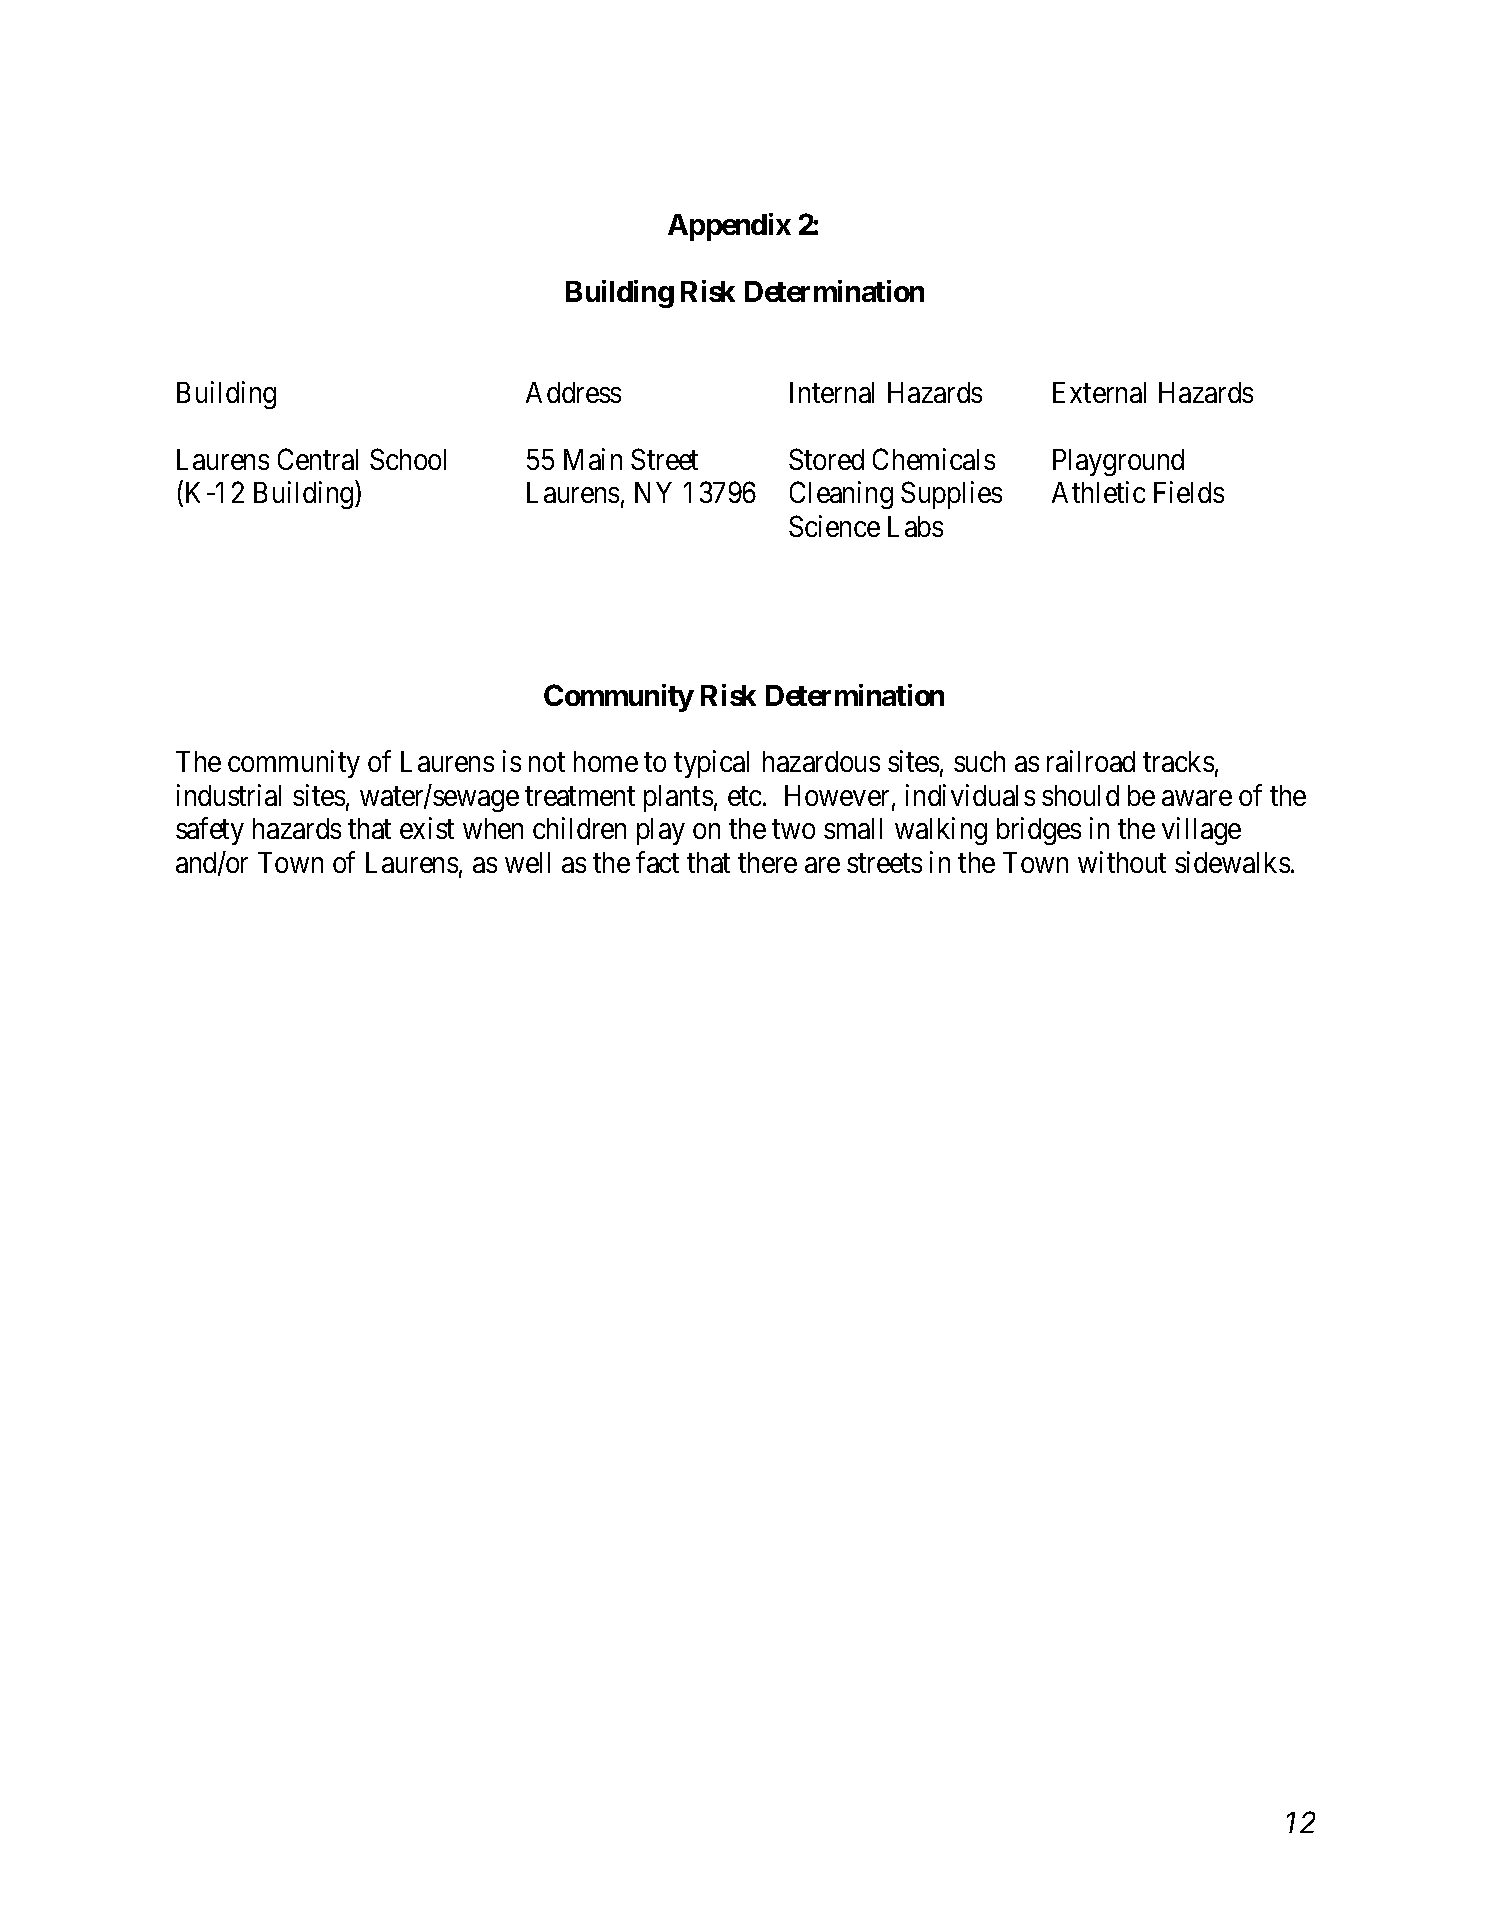 The image size is (1489, 1928). What do you see at coordinates (832, 392) in the page?
I see `Internal` at bounding box center [832, 392].
